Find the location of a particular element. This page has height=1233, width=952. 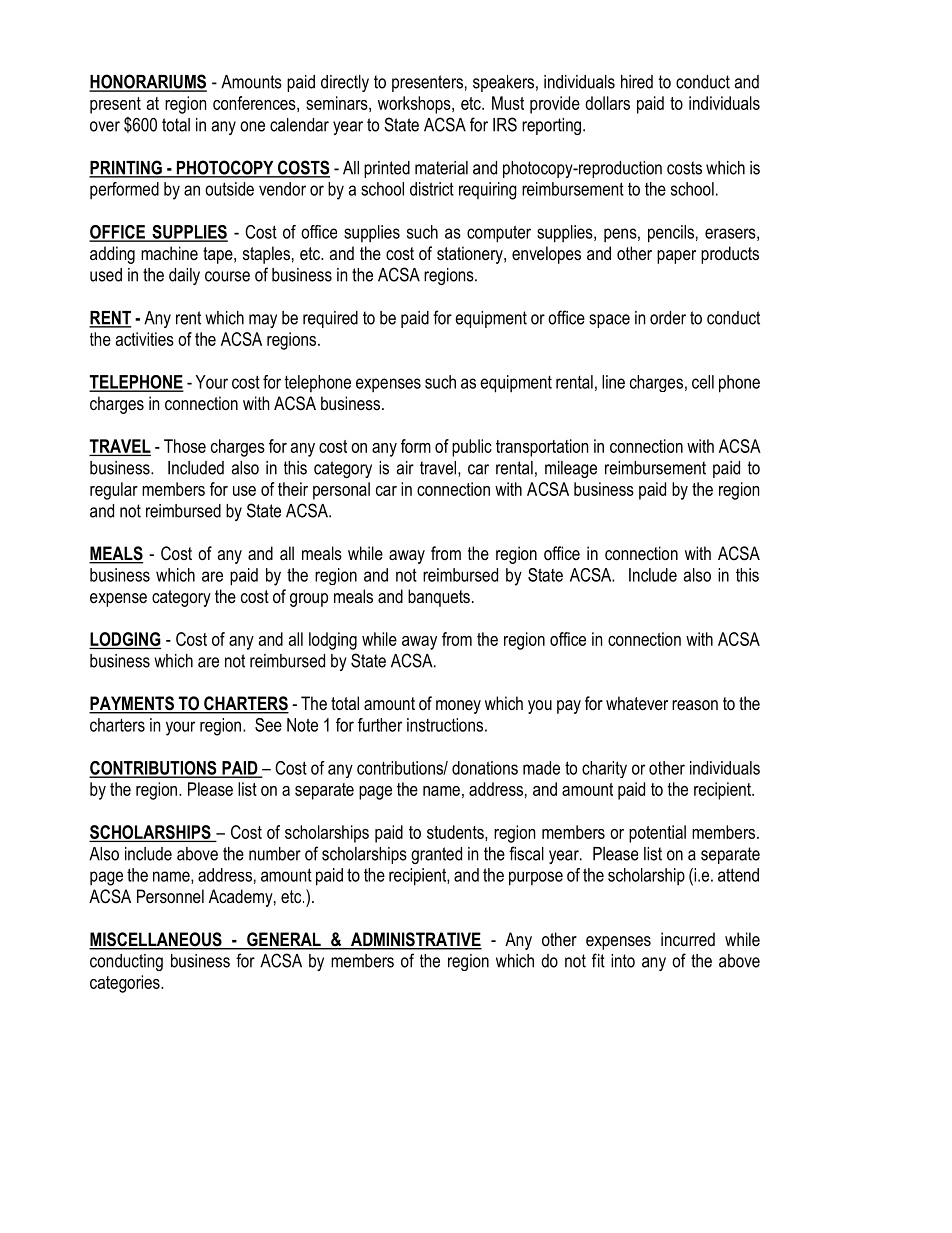

hired is located at coordinates (637, 82).
